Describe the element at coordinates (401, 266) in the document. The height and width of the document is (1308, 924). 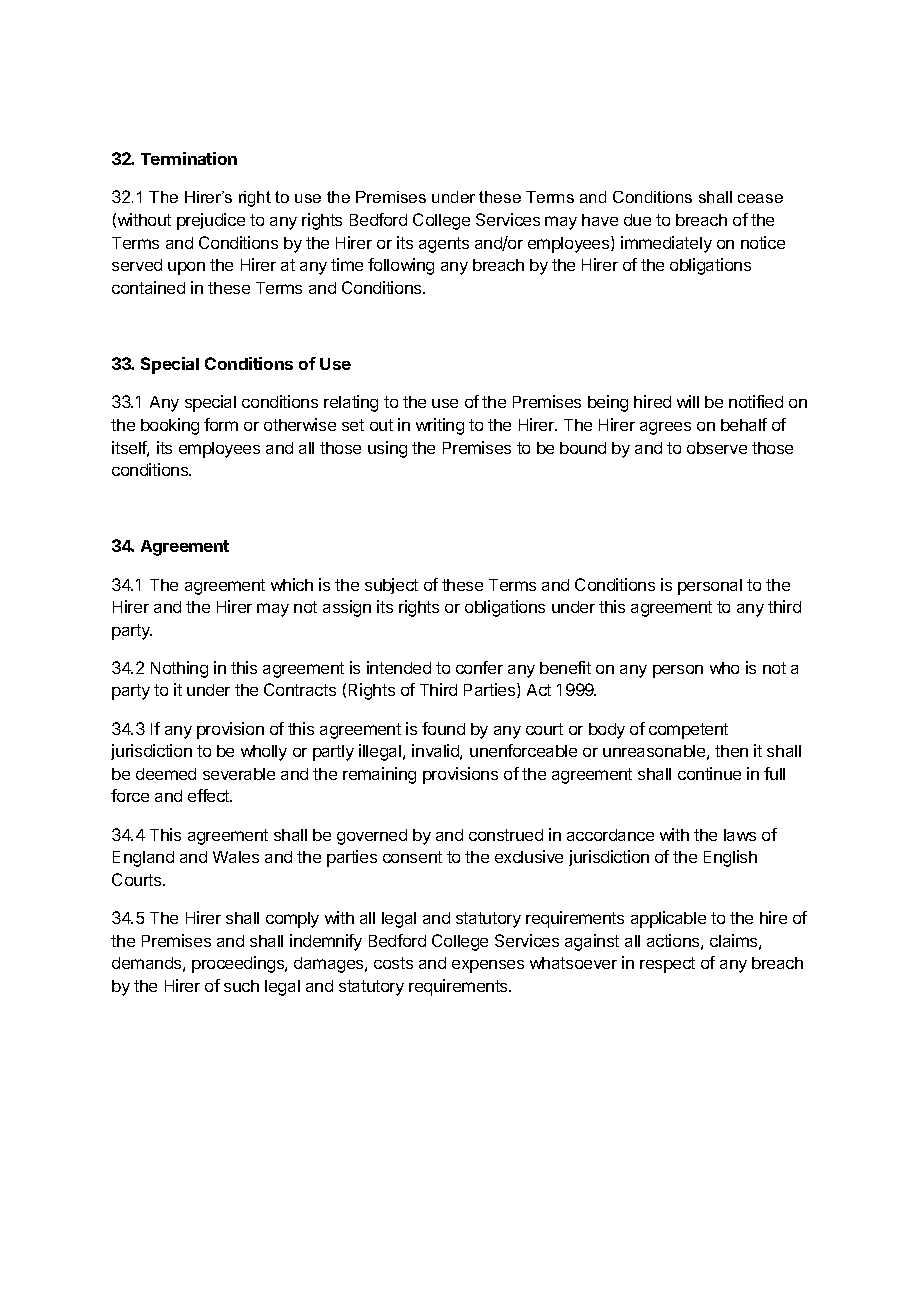
I see `following` at that location.
